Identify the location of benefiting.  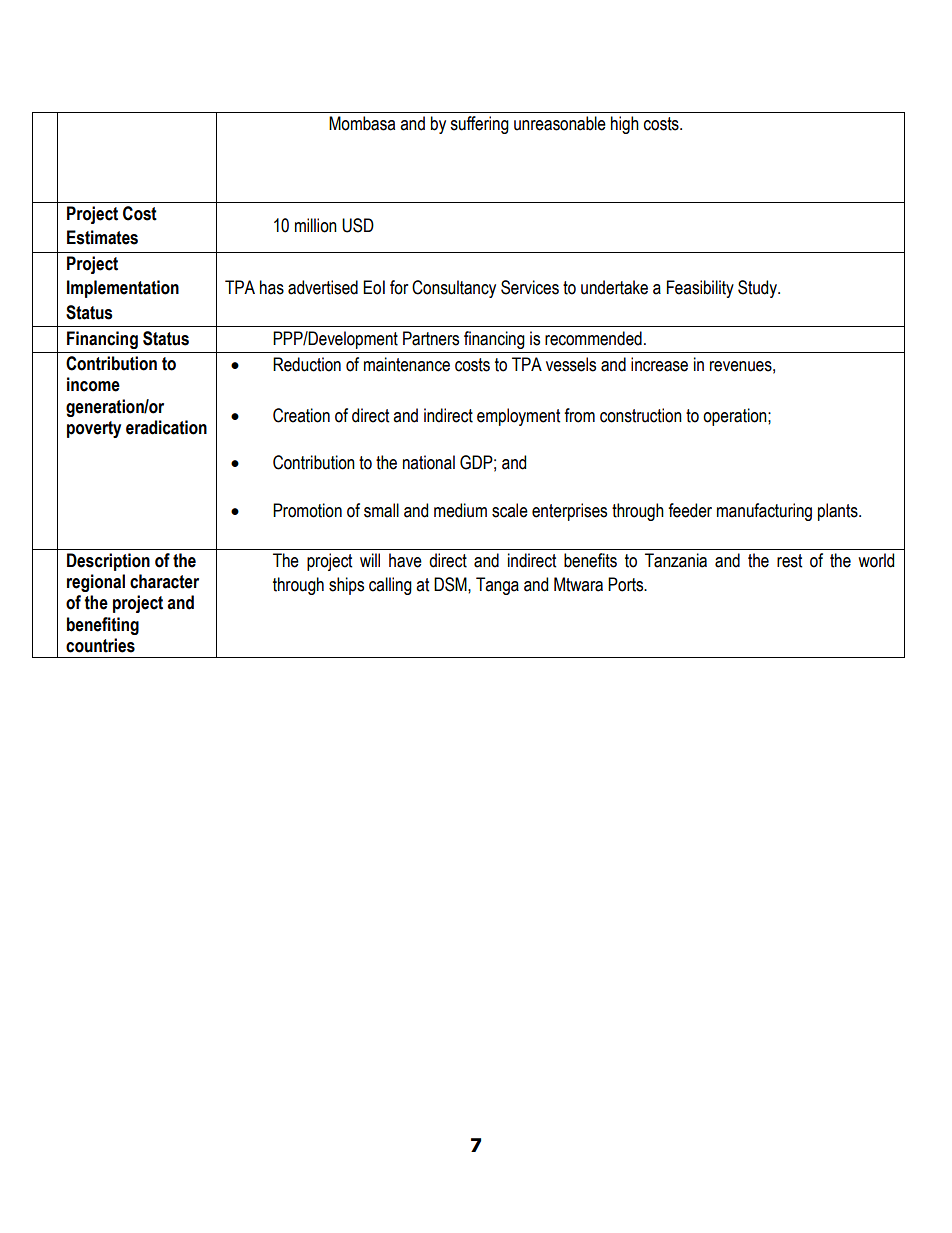
(103, 626).
